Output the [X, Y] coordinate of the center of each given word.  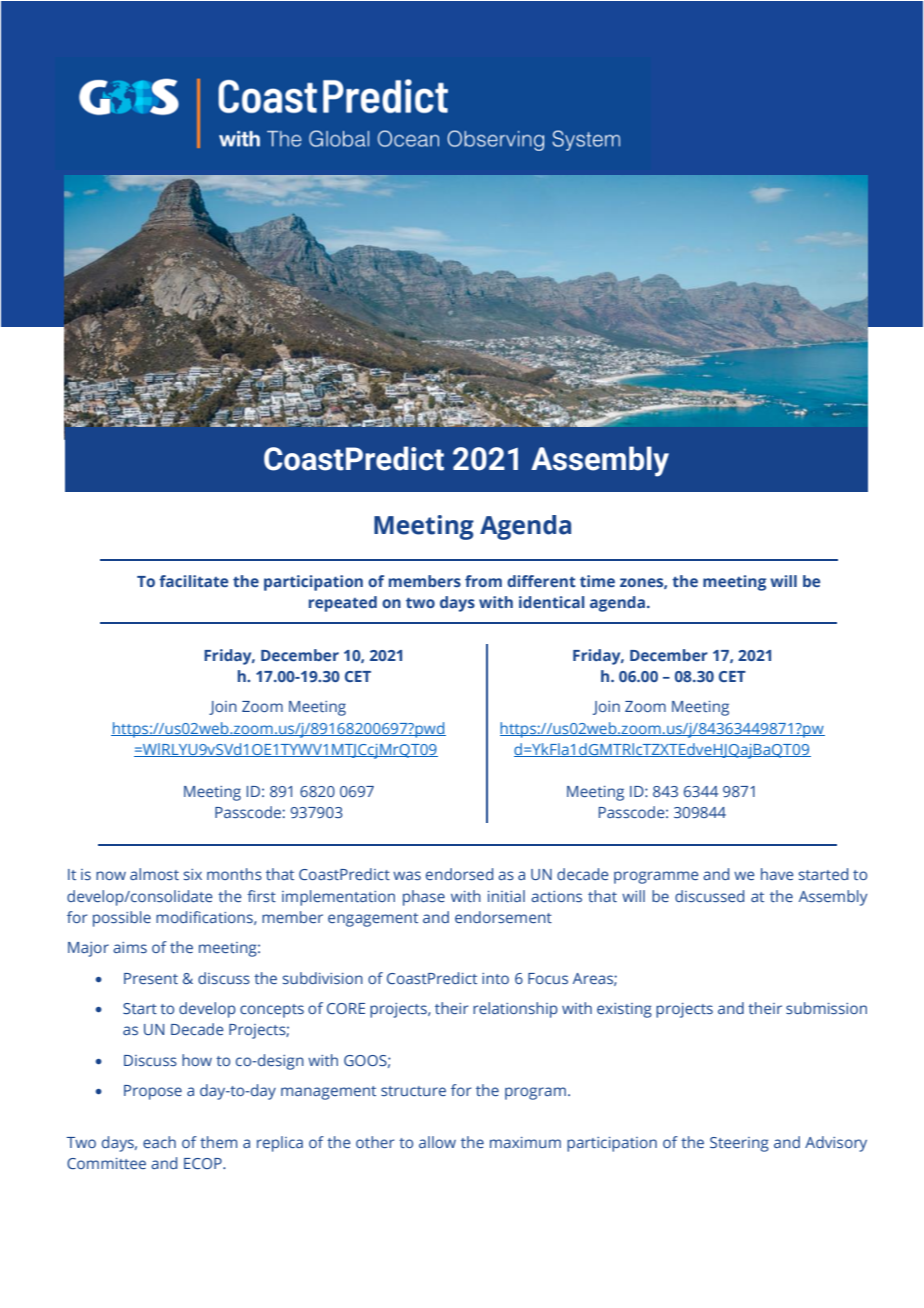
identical [552, 602]
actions [556, 896]
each [159, 1142]
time [597, 581]
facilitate [193, 581]
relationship [515, 1010]
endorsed [459, 874]
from [483, 581]
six [193, 874]
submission [826, 1008]
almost [154, 874]
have [777, 874]
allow [437, 1142]
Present [151, 978]
